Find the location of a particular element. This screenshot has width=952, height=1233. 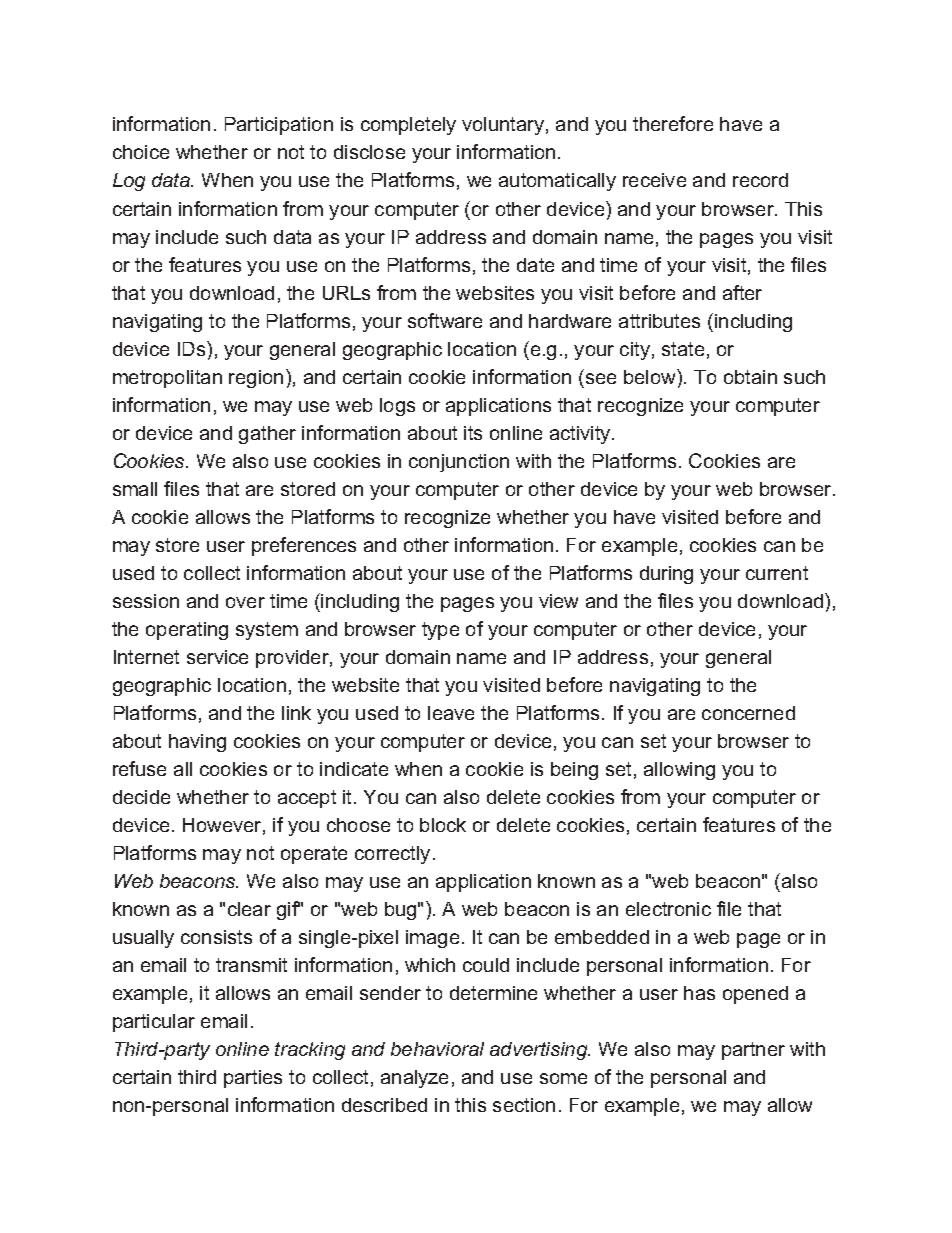

therefore is located at coordinates (673, 123).
